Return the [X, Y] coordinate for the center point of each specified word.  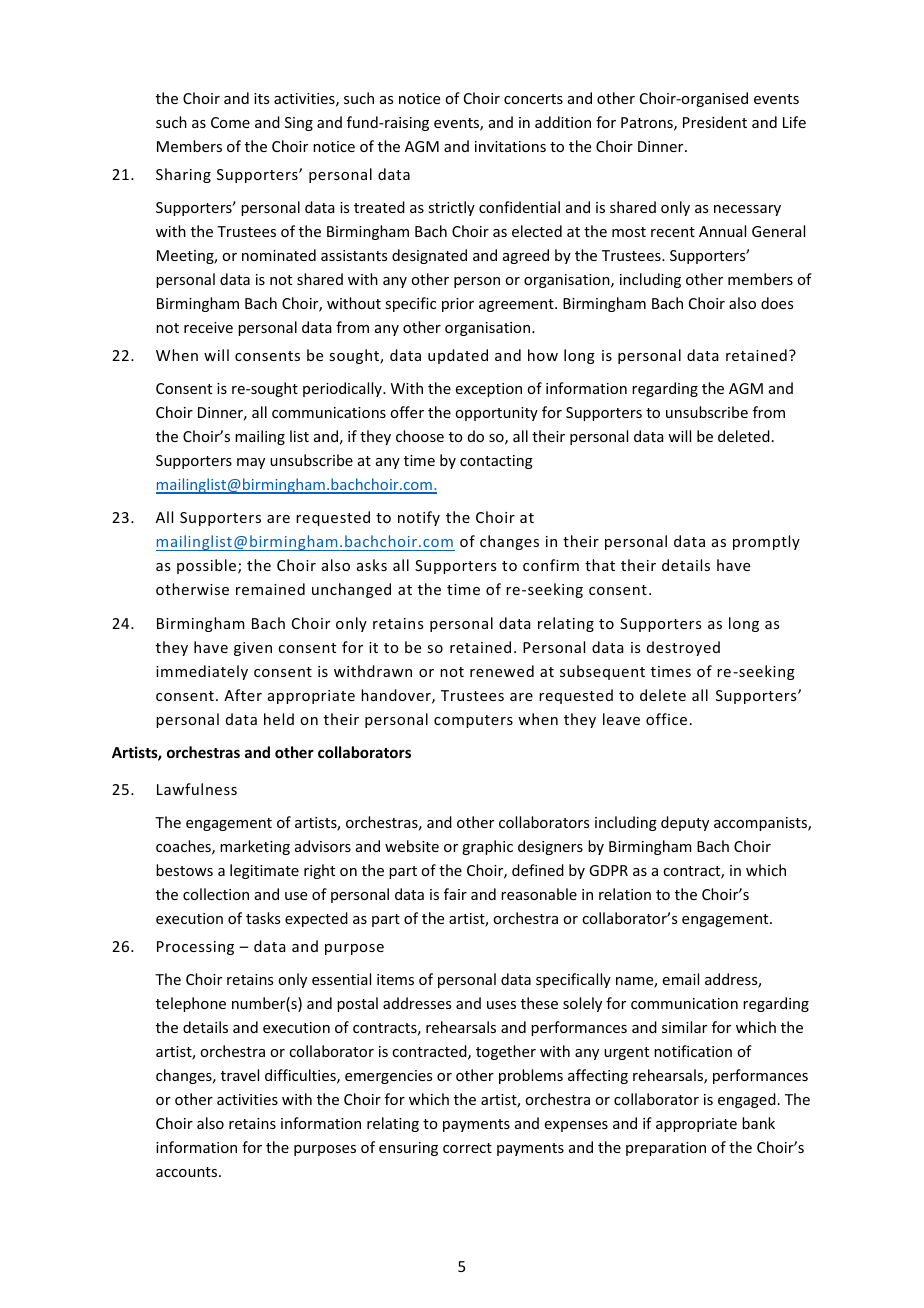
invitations [510, 146]
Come [230, 122]
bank [758, 1123]
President [715, 122]
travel [240, 1075]
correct [467, 1148]
